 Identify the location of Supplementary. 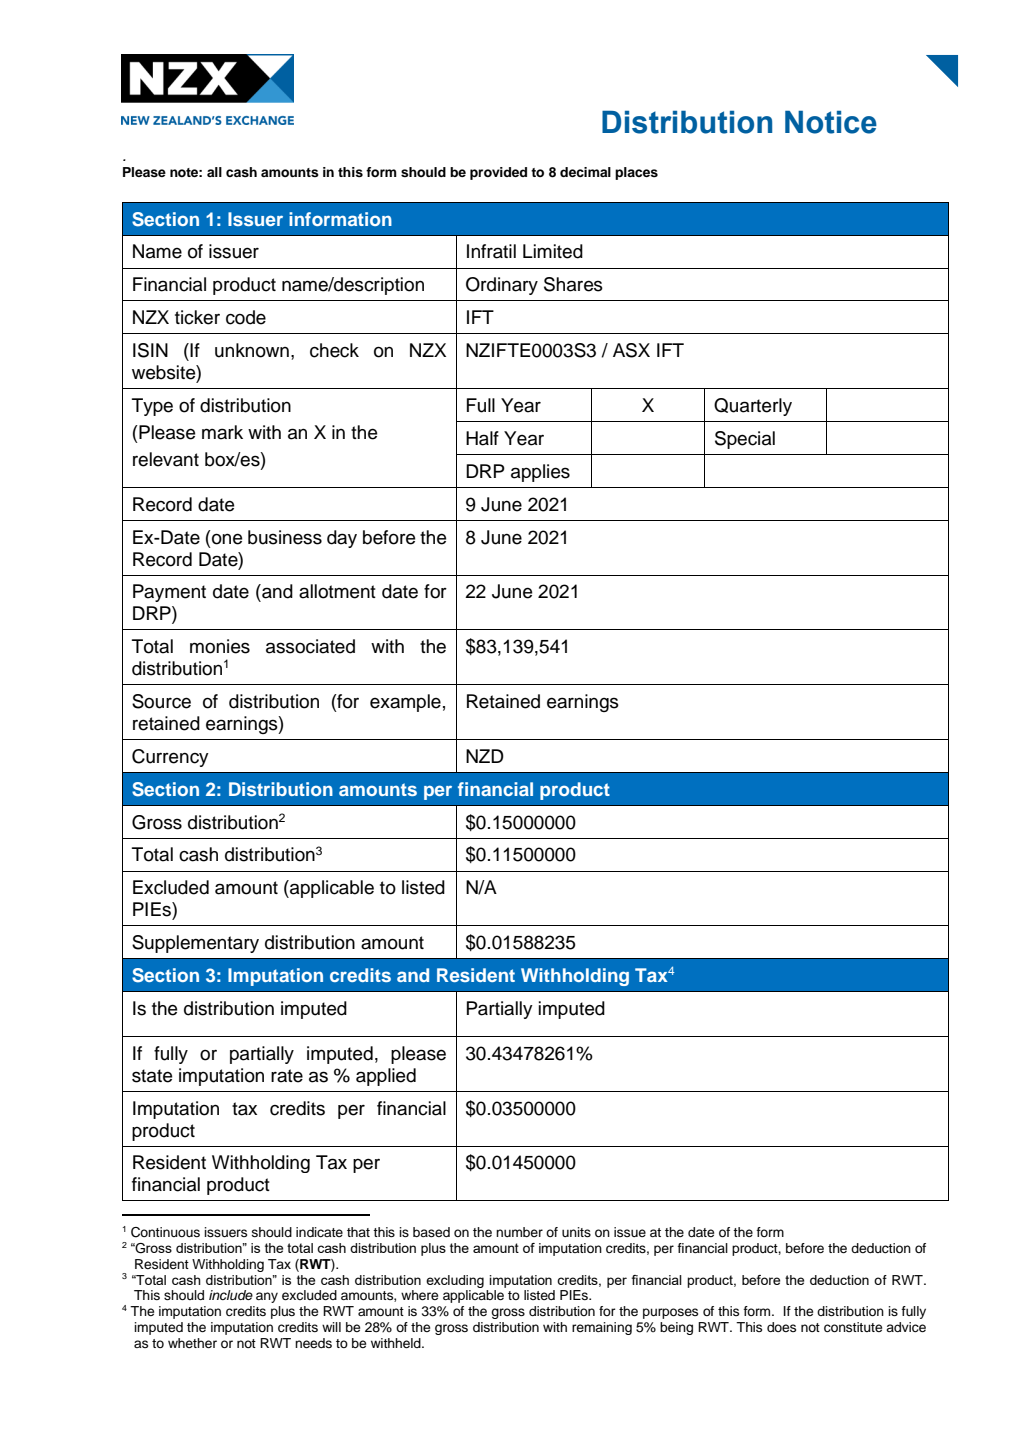
(195, 944).
